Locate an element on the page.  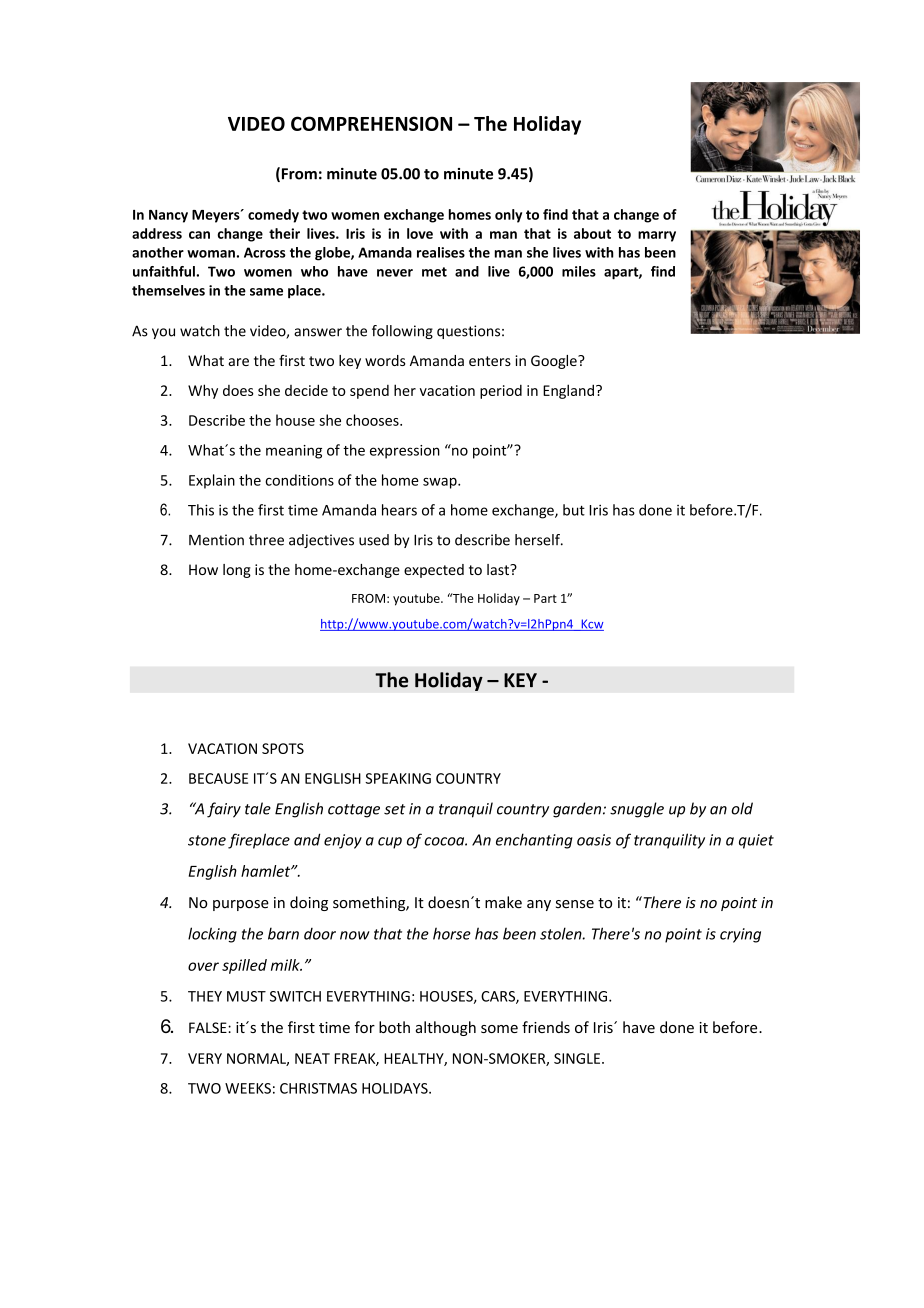
comedy is located at coordinates (273, 216).
